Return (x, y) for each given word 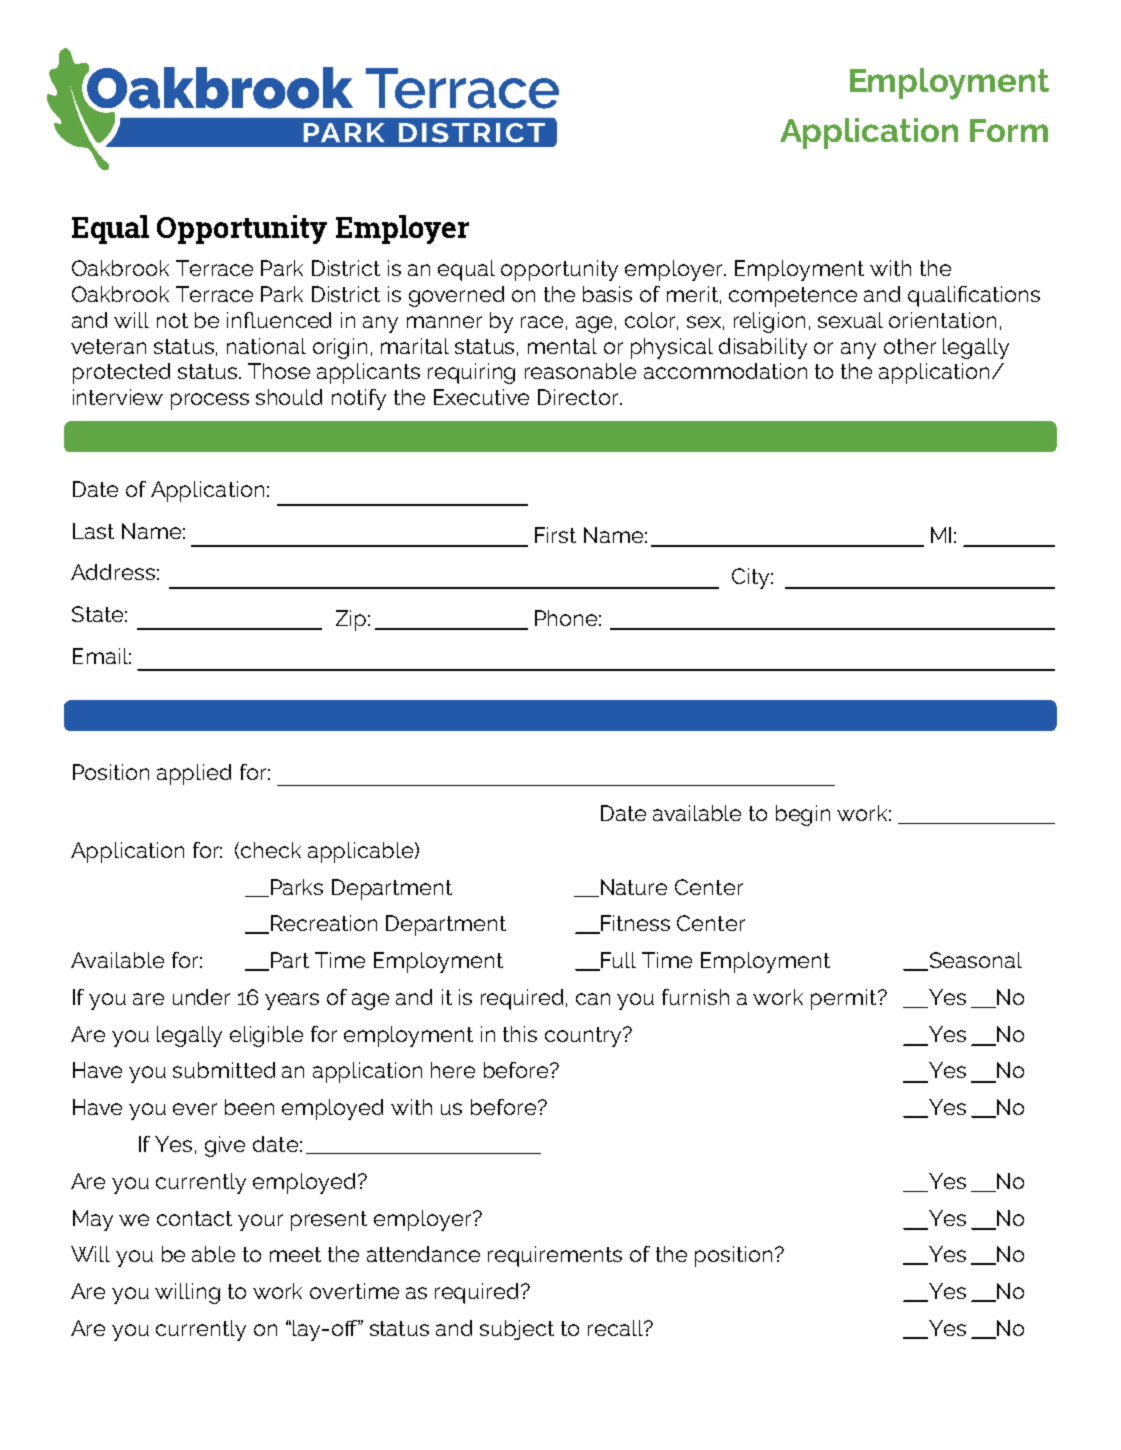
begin (803, 815)
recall (616, 1328)
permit (845, 999)
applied (194, 774)
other (910, 346)
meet (295, 1254)
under (201, 997)
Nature (632, 888)
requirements (555, 1256)
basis (607, 294)
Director (579, 397)
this (520, 1034)
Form (1009, 130)
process (210, 401)
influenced (279, 320)
